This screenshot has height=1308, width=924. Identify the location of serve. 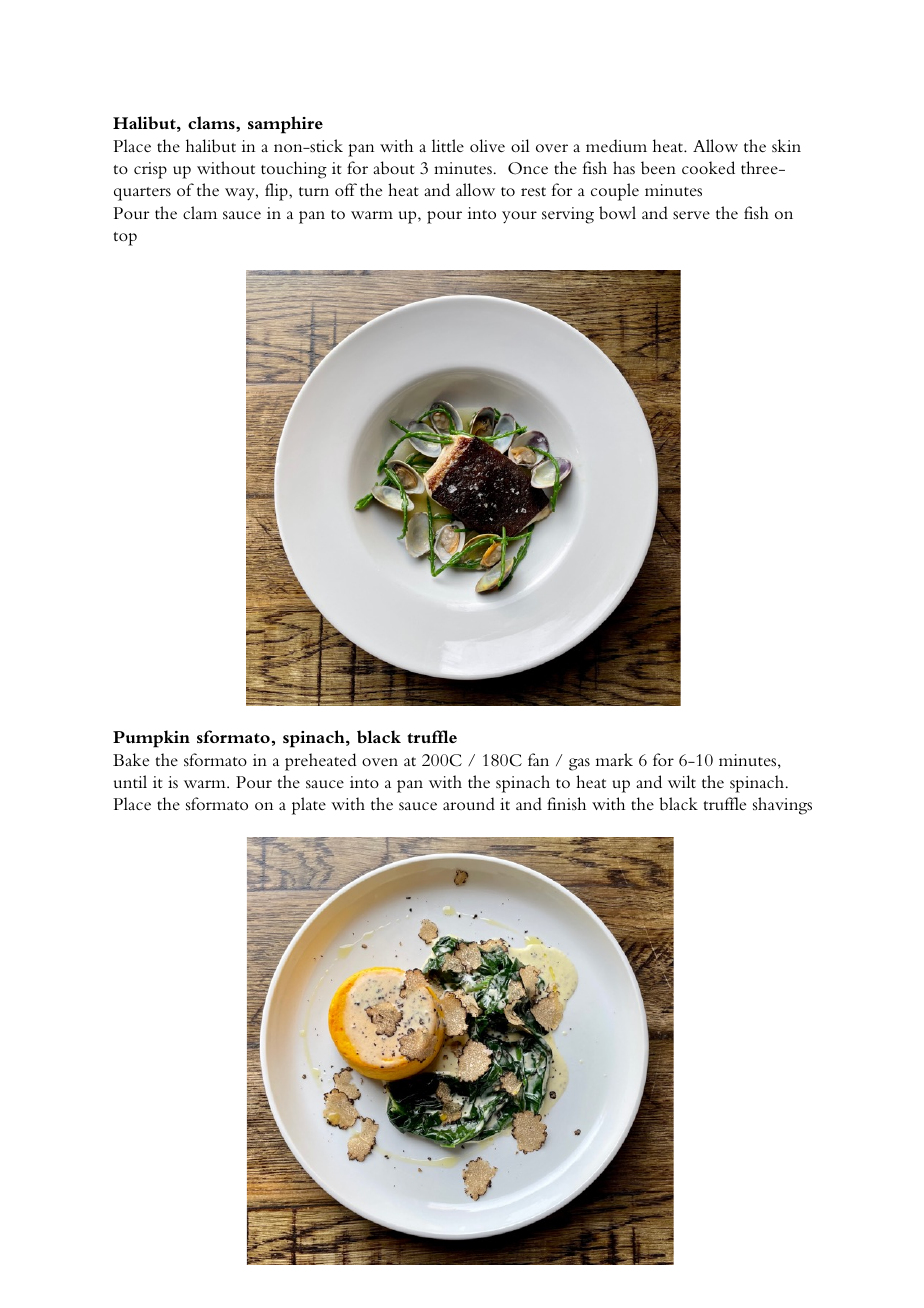
(691, 215).
